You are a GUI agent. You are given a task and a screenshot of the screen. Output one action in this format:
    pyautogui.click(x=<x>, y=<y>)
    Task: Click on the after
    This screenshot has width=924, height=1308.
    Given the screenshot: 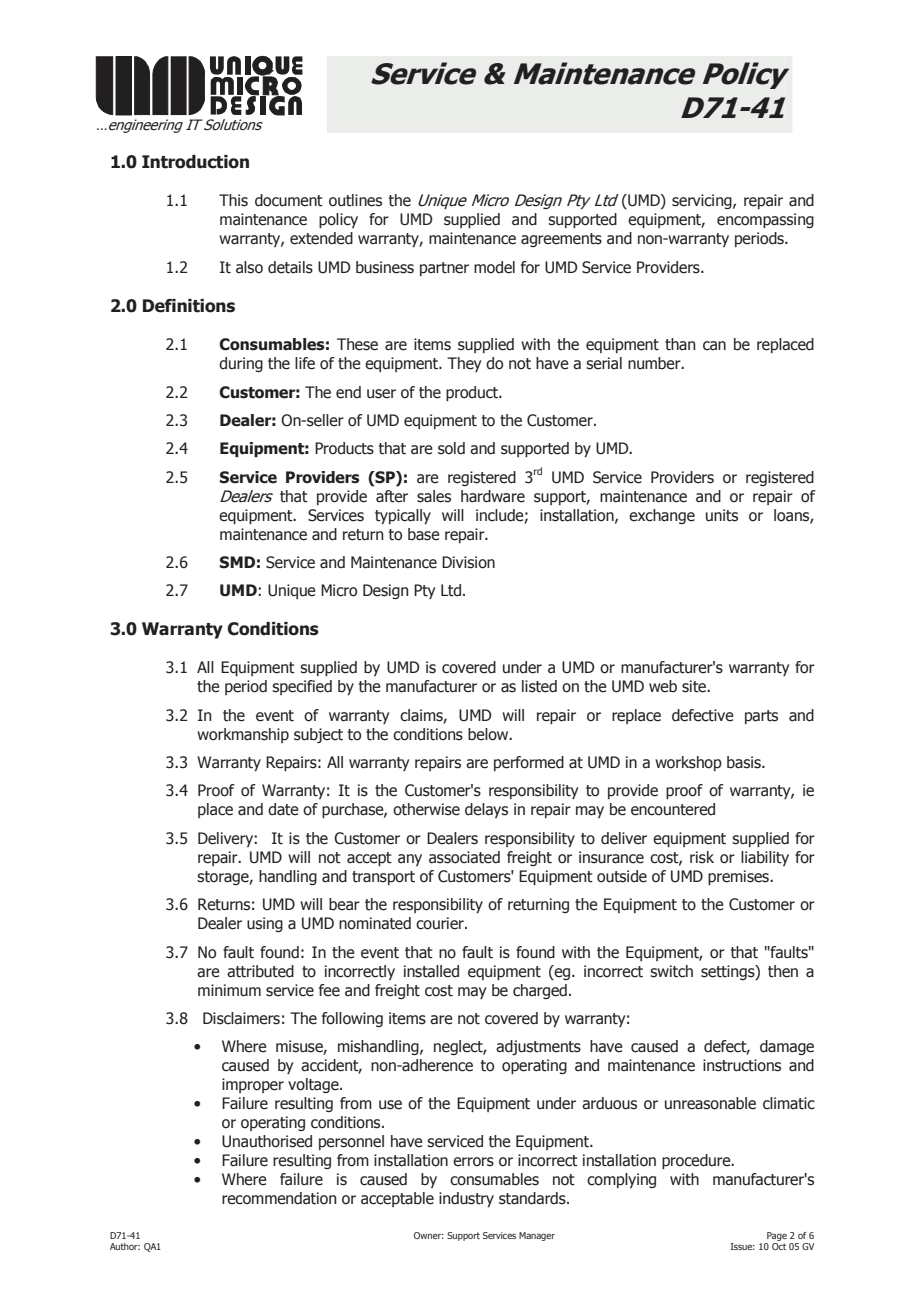 What is the action you would take?
    pyautogui.click(x=392, y=496)
